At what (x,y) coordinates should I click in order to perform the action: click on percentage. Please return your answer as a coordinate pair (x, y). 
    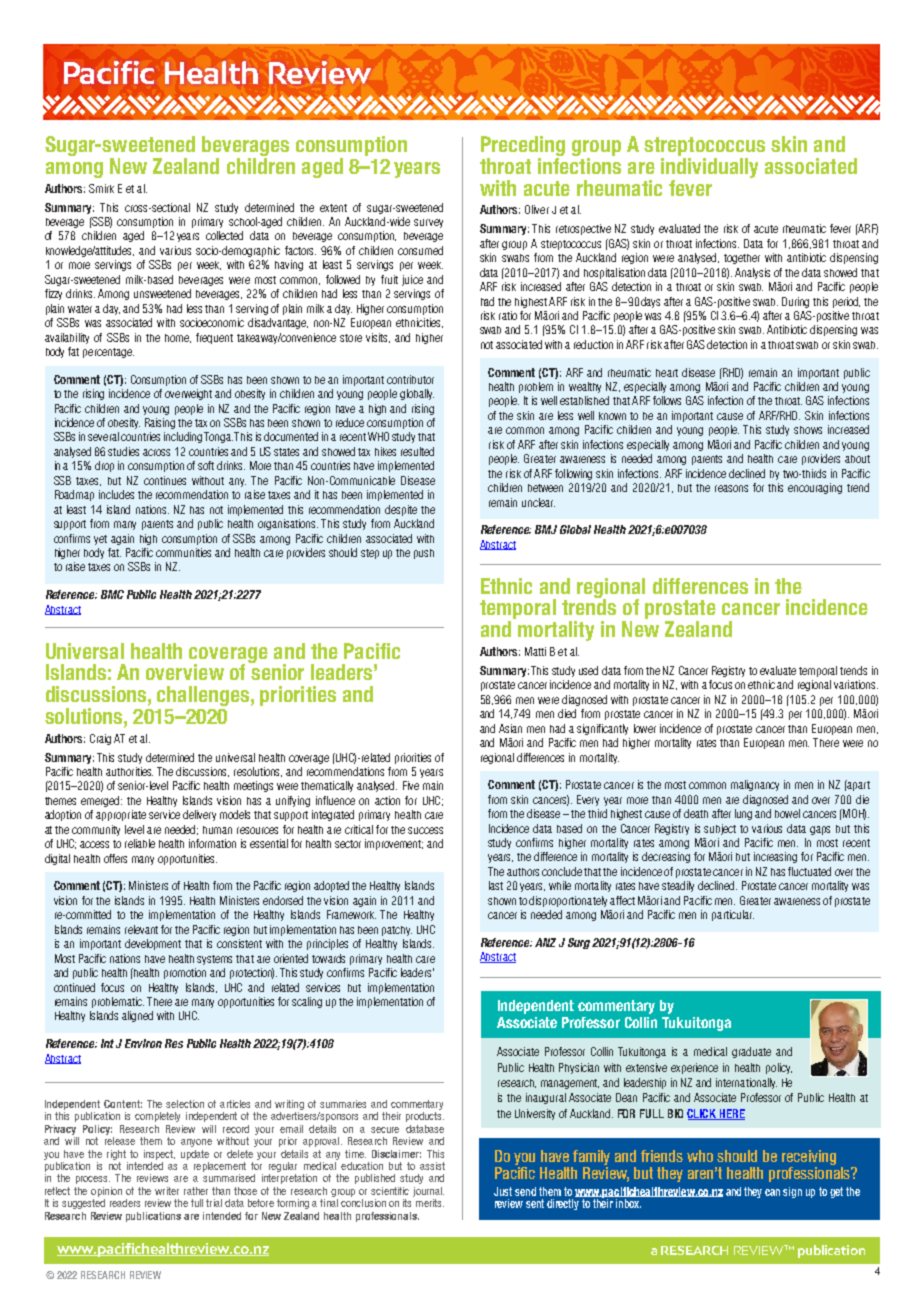
    Looking at the image, I should click on (108, 353).
